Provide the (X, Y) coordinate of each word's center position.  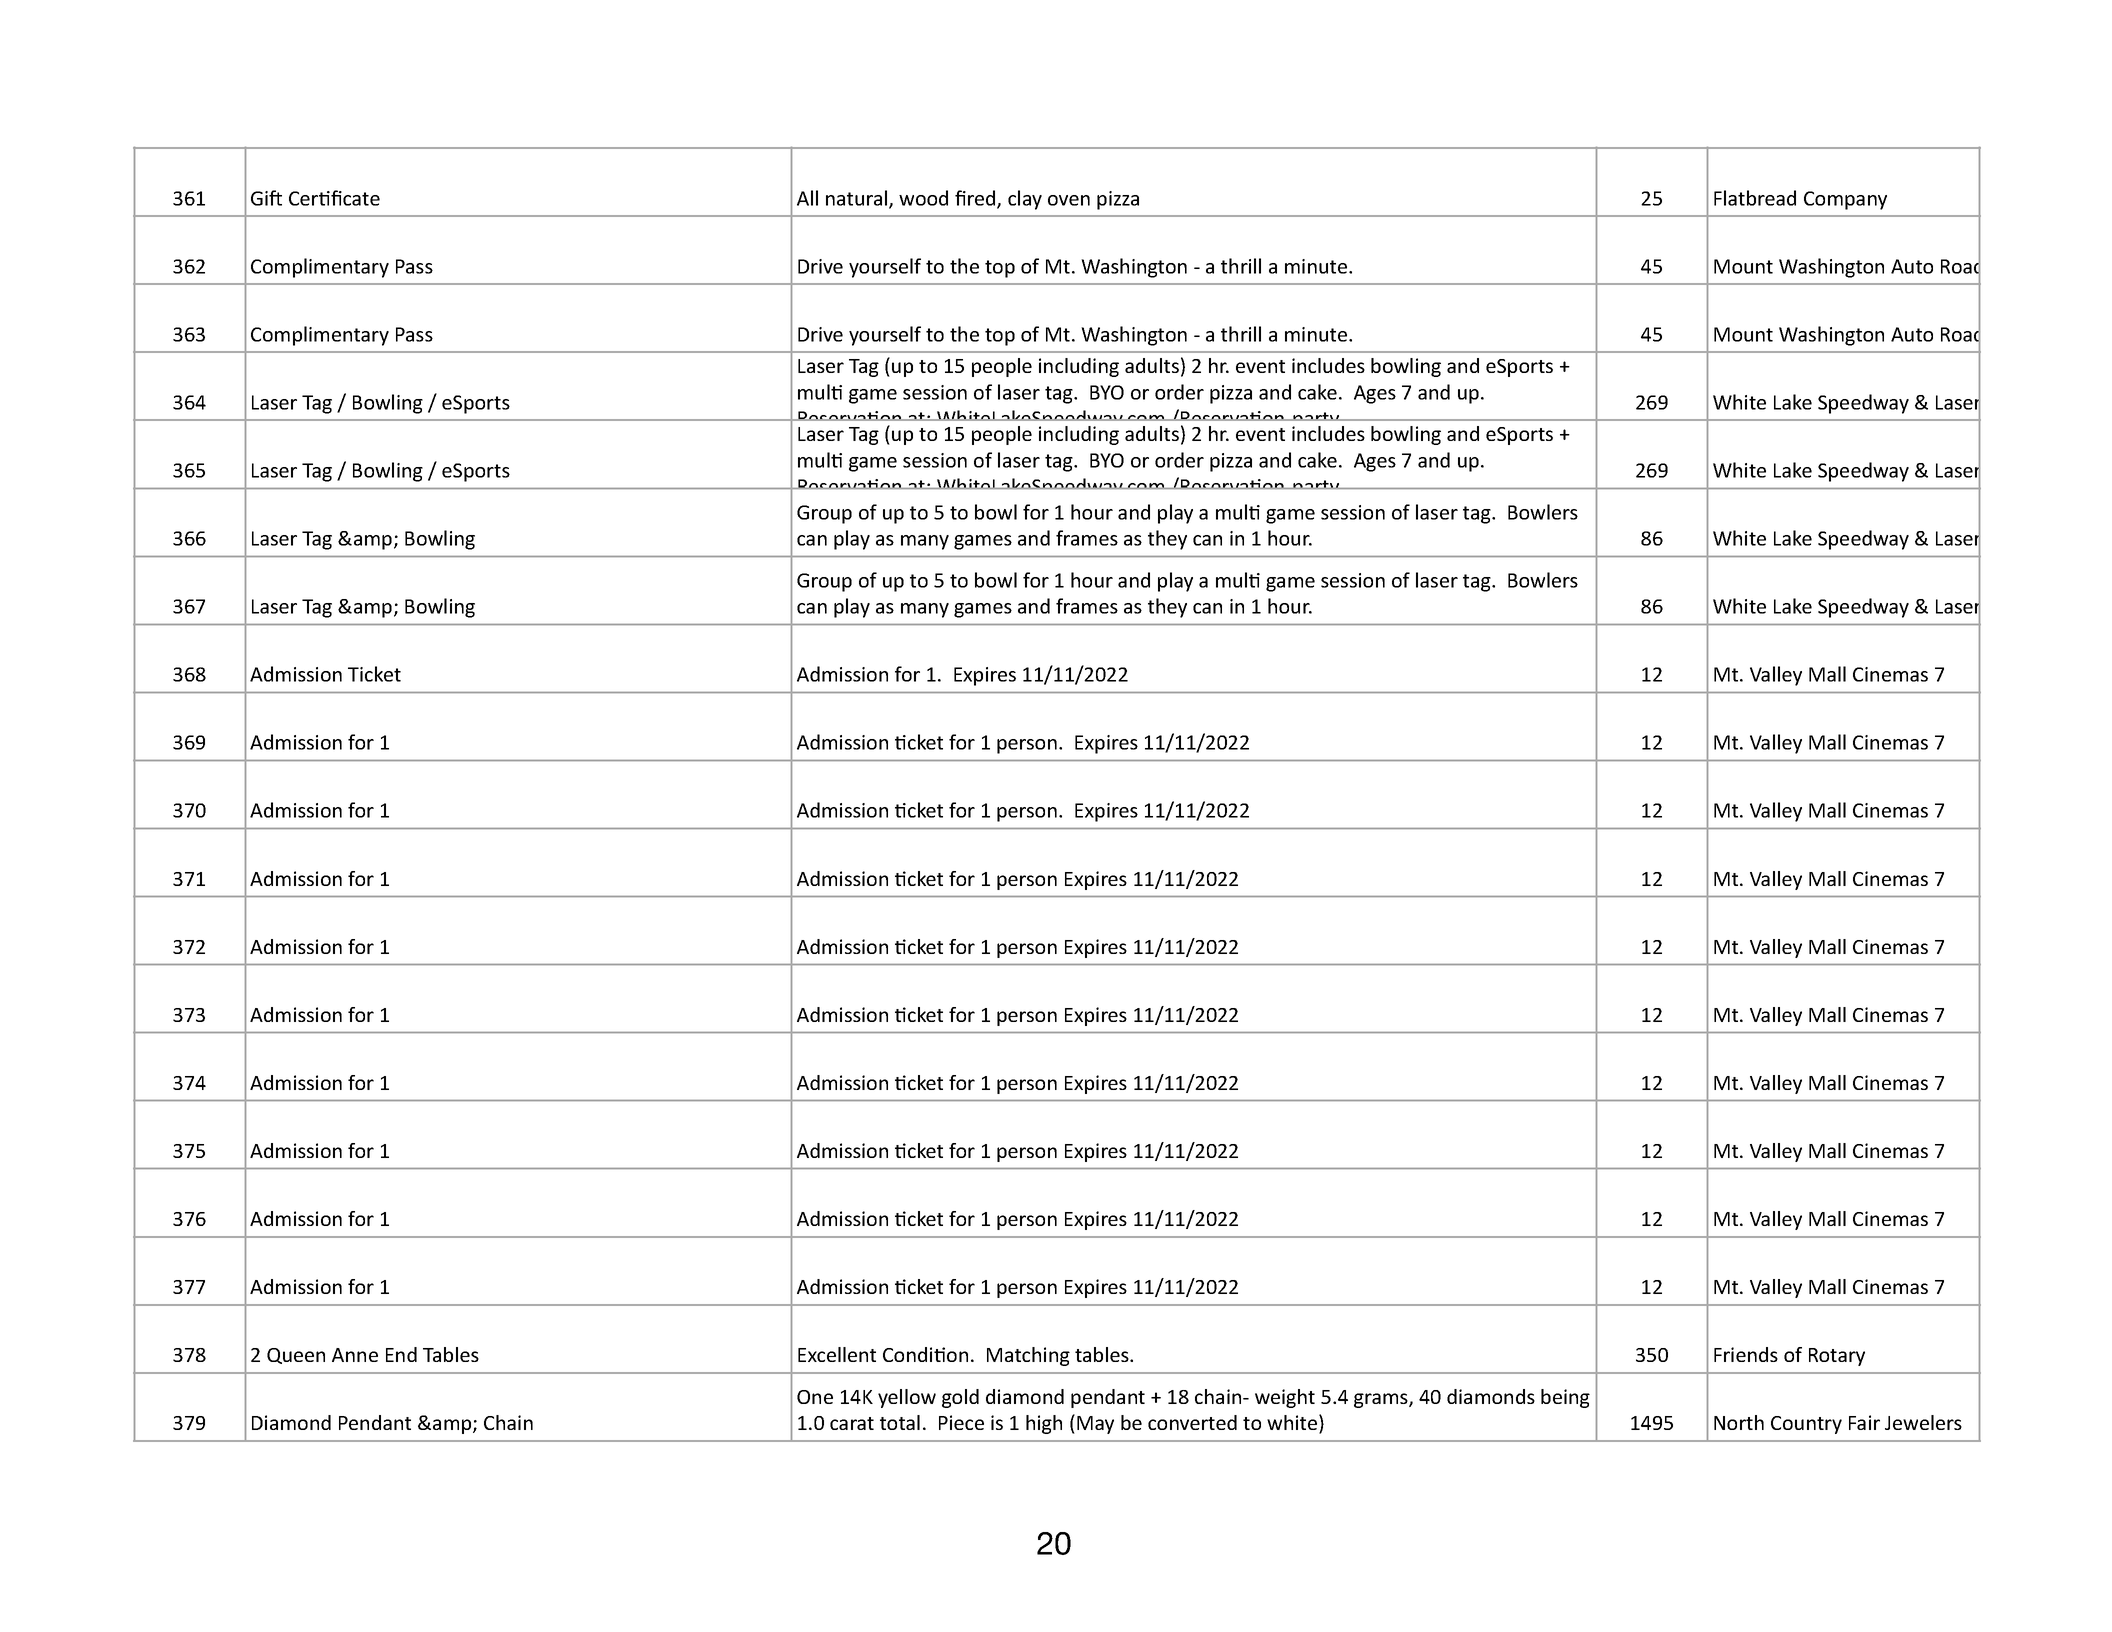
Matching (1028, 1356)
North (1739, 1422)
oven (1069, 200)
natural (858, 199)
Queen (296, 1356)
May (1095, 1425)
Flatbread (1755, 198)
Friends (1746, 1354)
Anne (355, 1355)
